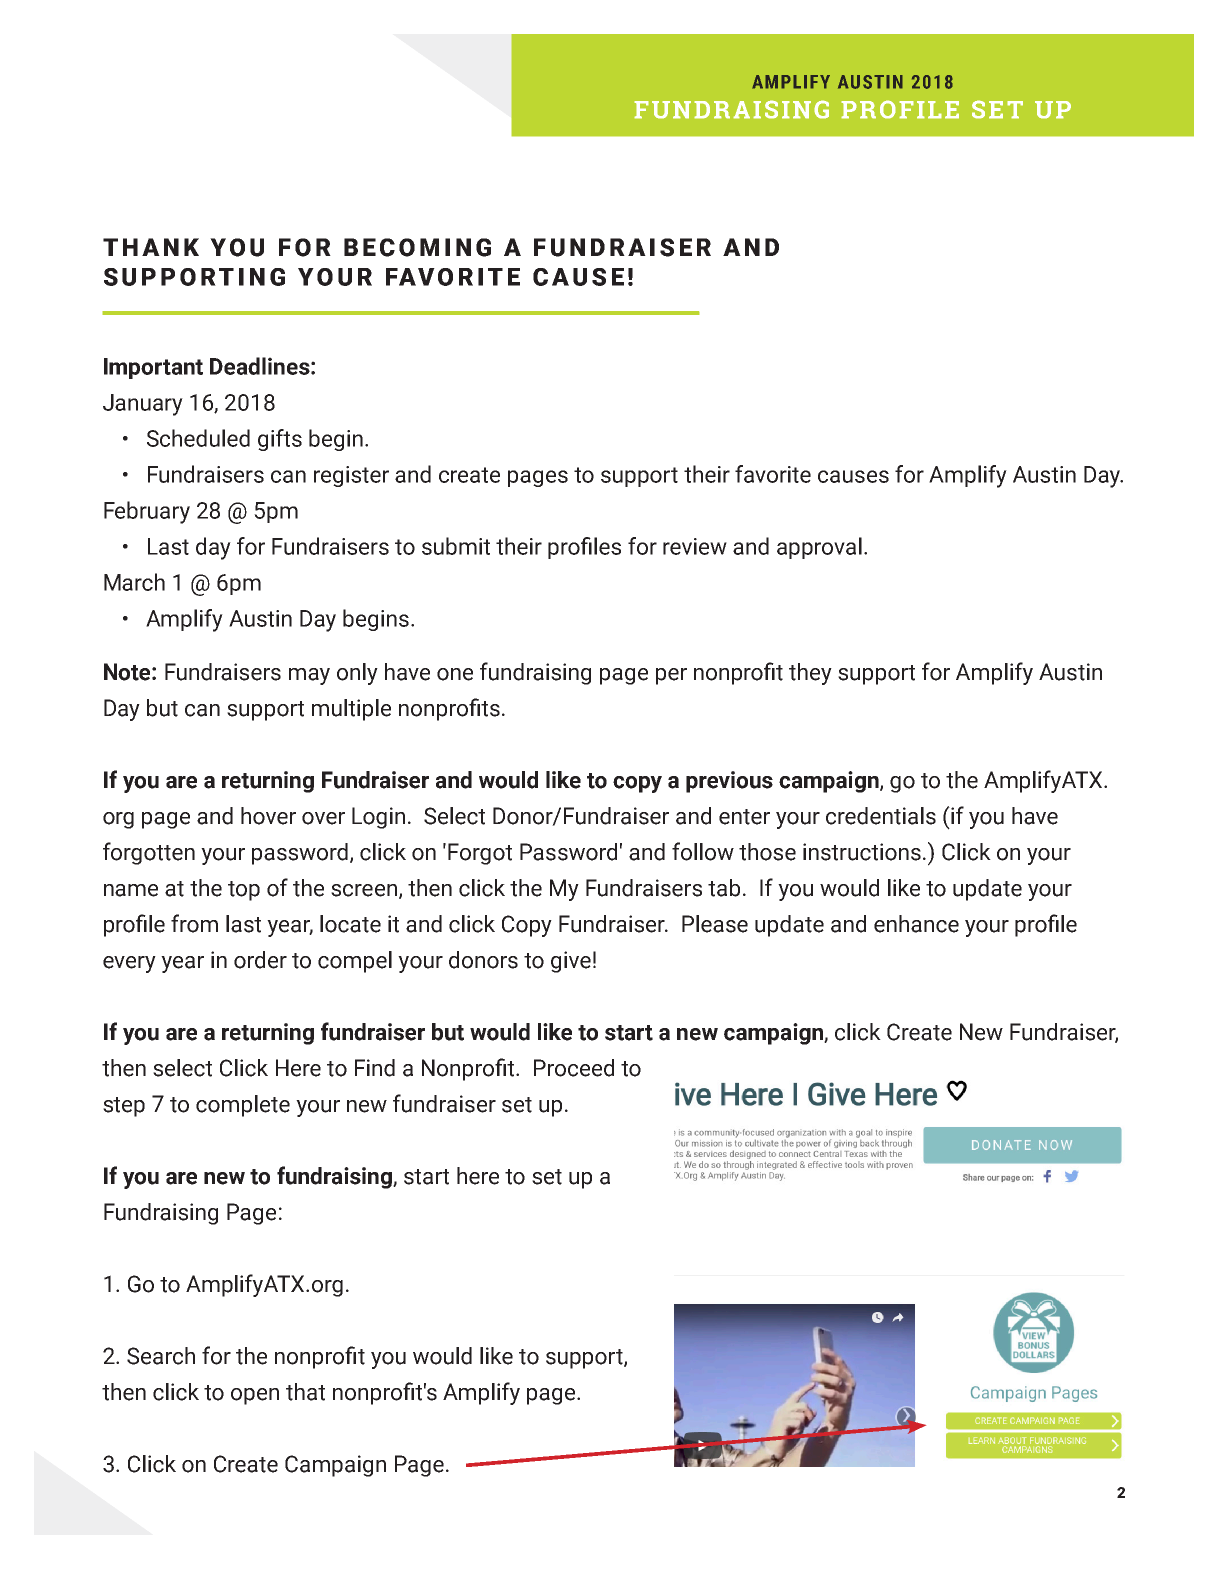 The width and height of the screenshot is (1228, 1569). What do you see at coordinates (305, 1392) in the screenshot?
I see `that` at bounding box center [305, 1392].
